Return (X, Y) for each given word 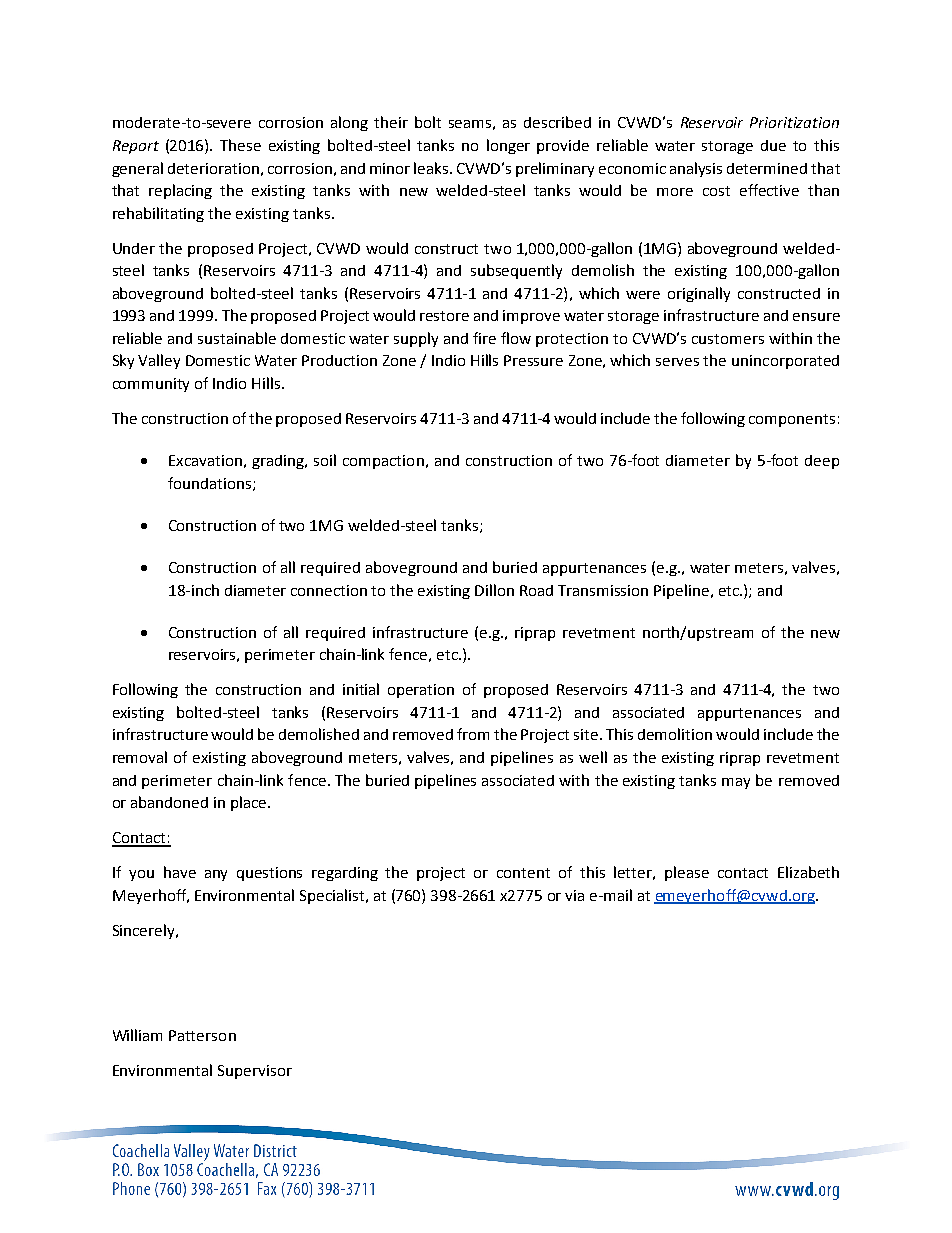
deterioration (213, 168)
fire (484, 338)
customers (728, 339)
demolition (675, 734)
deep (822, 462)
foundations (211, 484)
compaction (383, 462)
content (523, 873)
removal (140, 757)
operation (421, 691)
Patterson (202, 1035)
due (773, 145)
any (216, 875)
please (687, 873)
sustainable (237, 338)
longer (508, 146)
